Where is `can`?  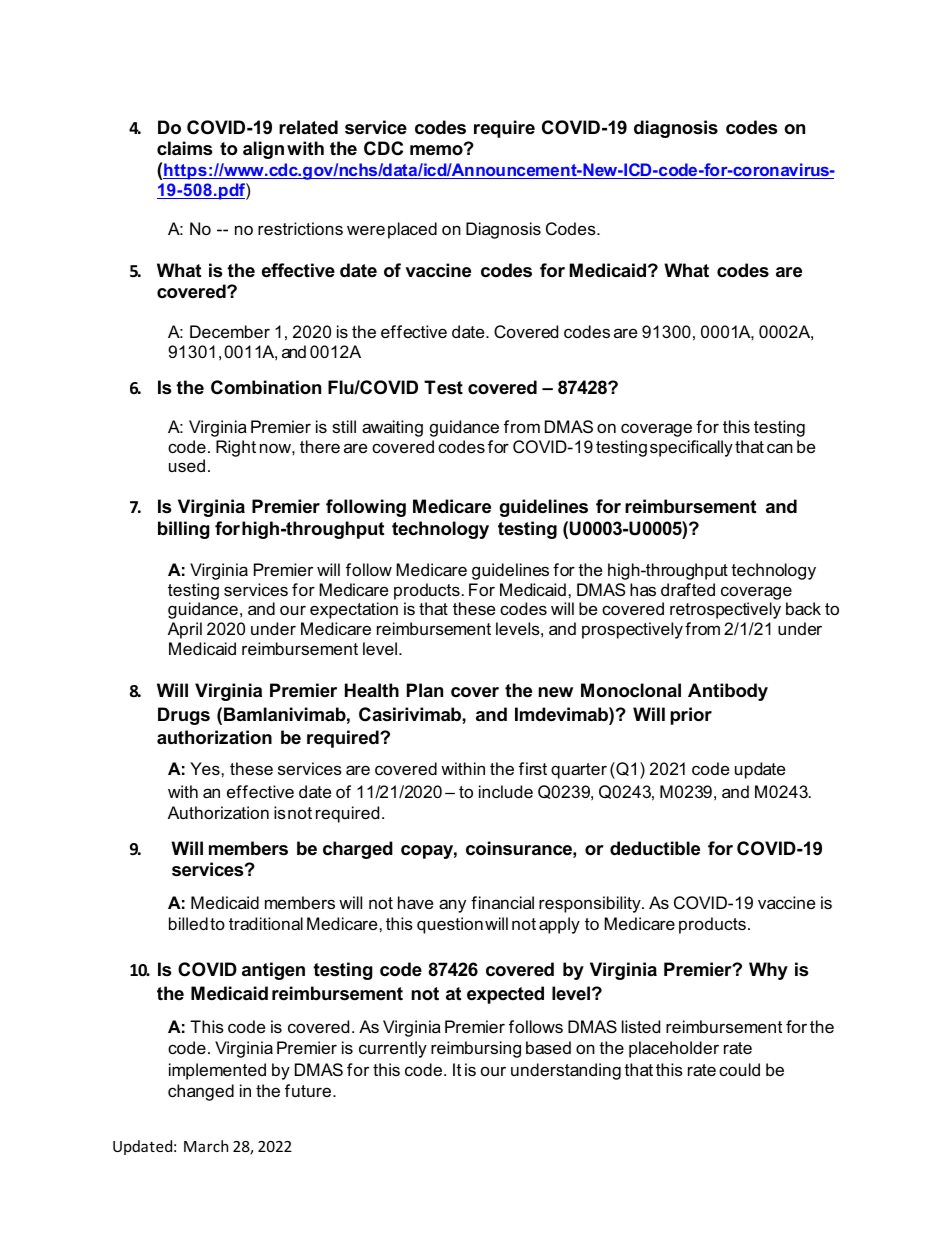
can is located at coordinates (780, 448).
